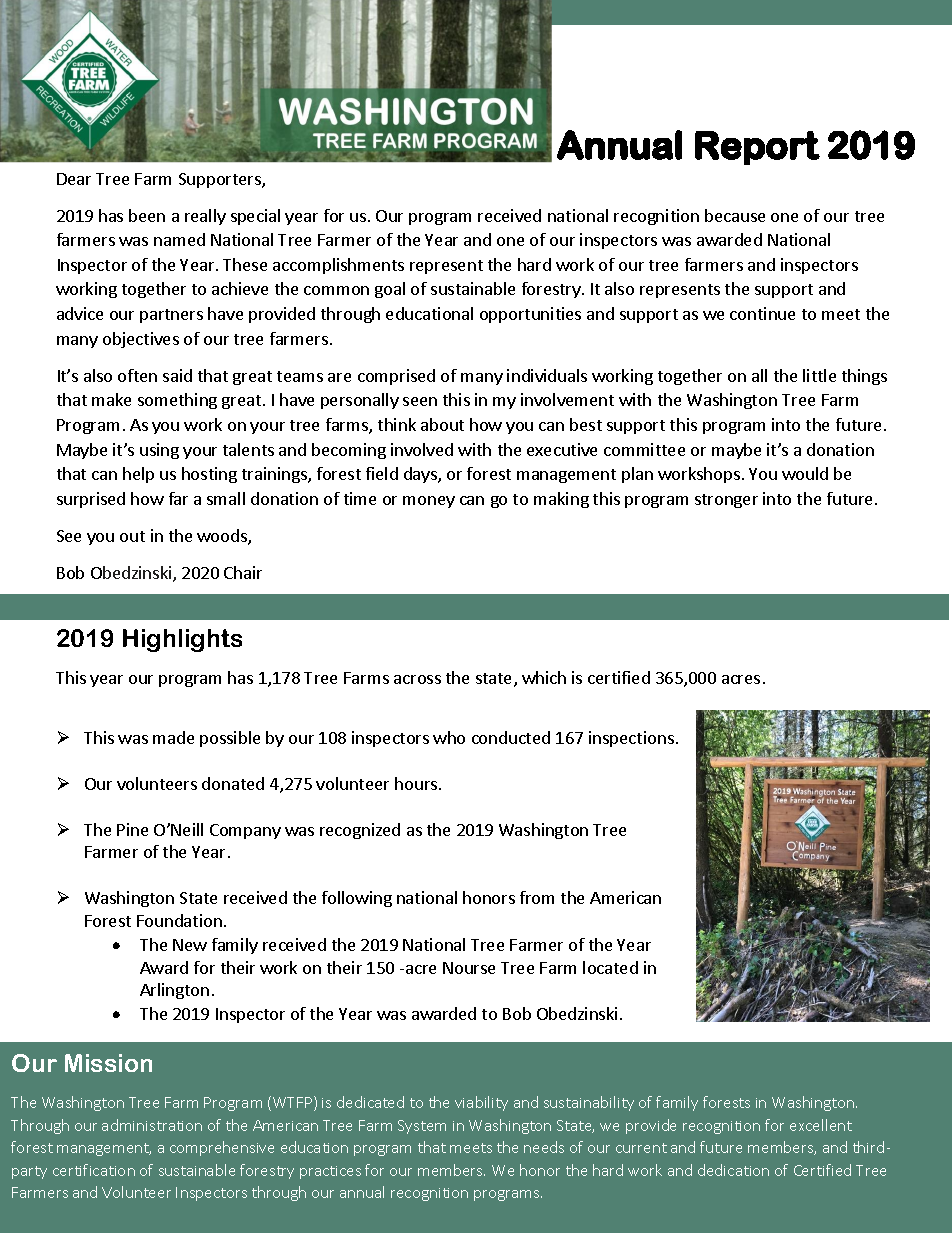 This screenshot has width=952, height=1233. I want to click on Report, so click(757, 148).
